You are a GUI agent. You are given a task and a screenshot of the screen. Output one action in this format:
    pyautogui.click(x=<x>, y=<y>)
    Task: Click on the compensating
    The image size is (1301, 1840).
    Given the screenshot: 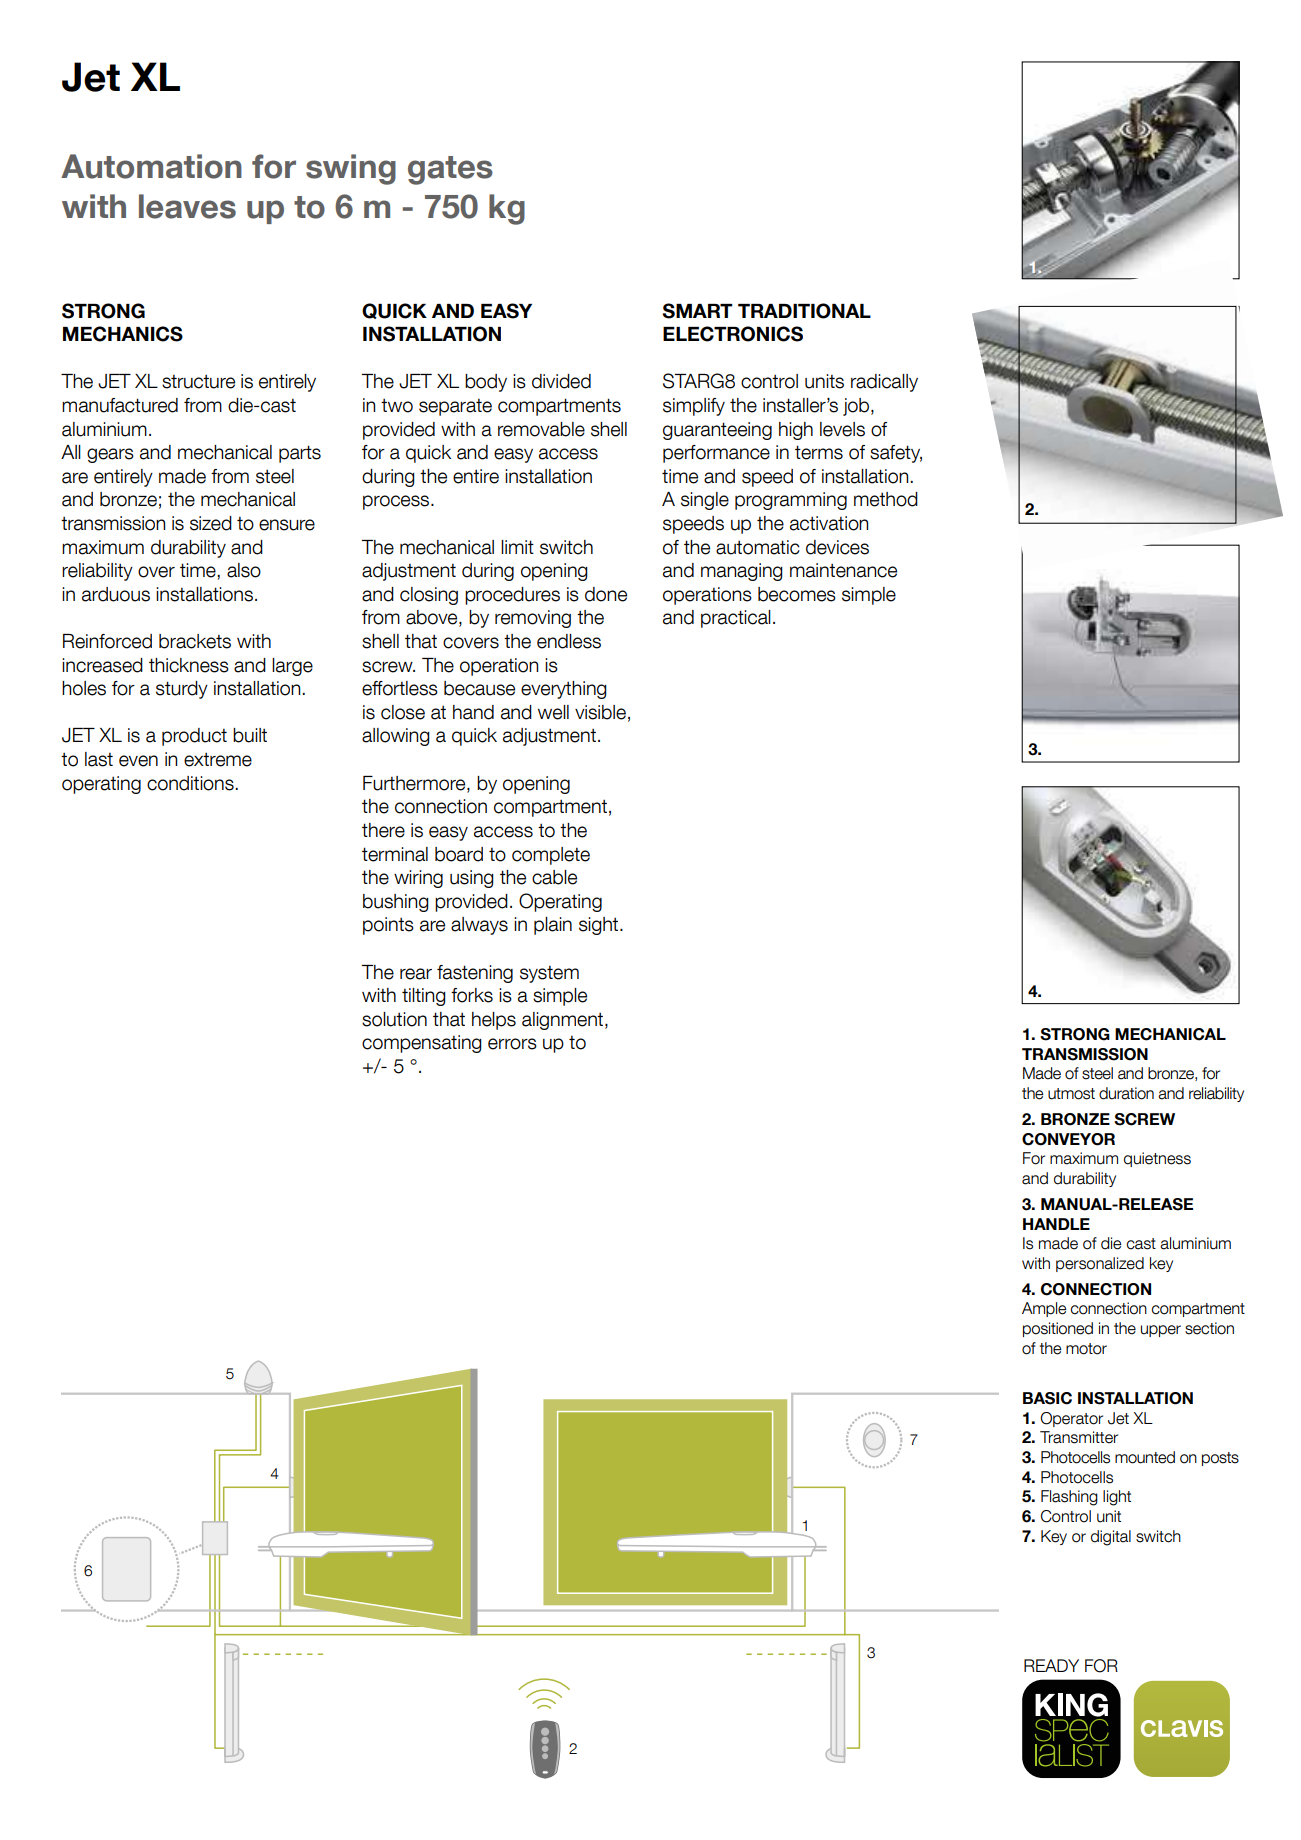 What is the action you would take?
    pyautogui.click(x=422, y=1044)
